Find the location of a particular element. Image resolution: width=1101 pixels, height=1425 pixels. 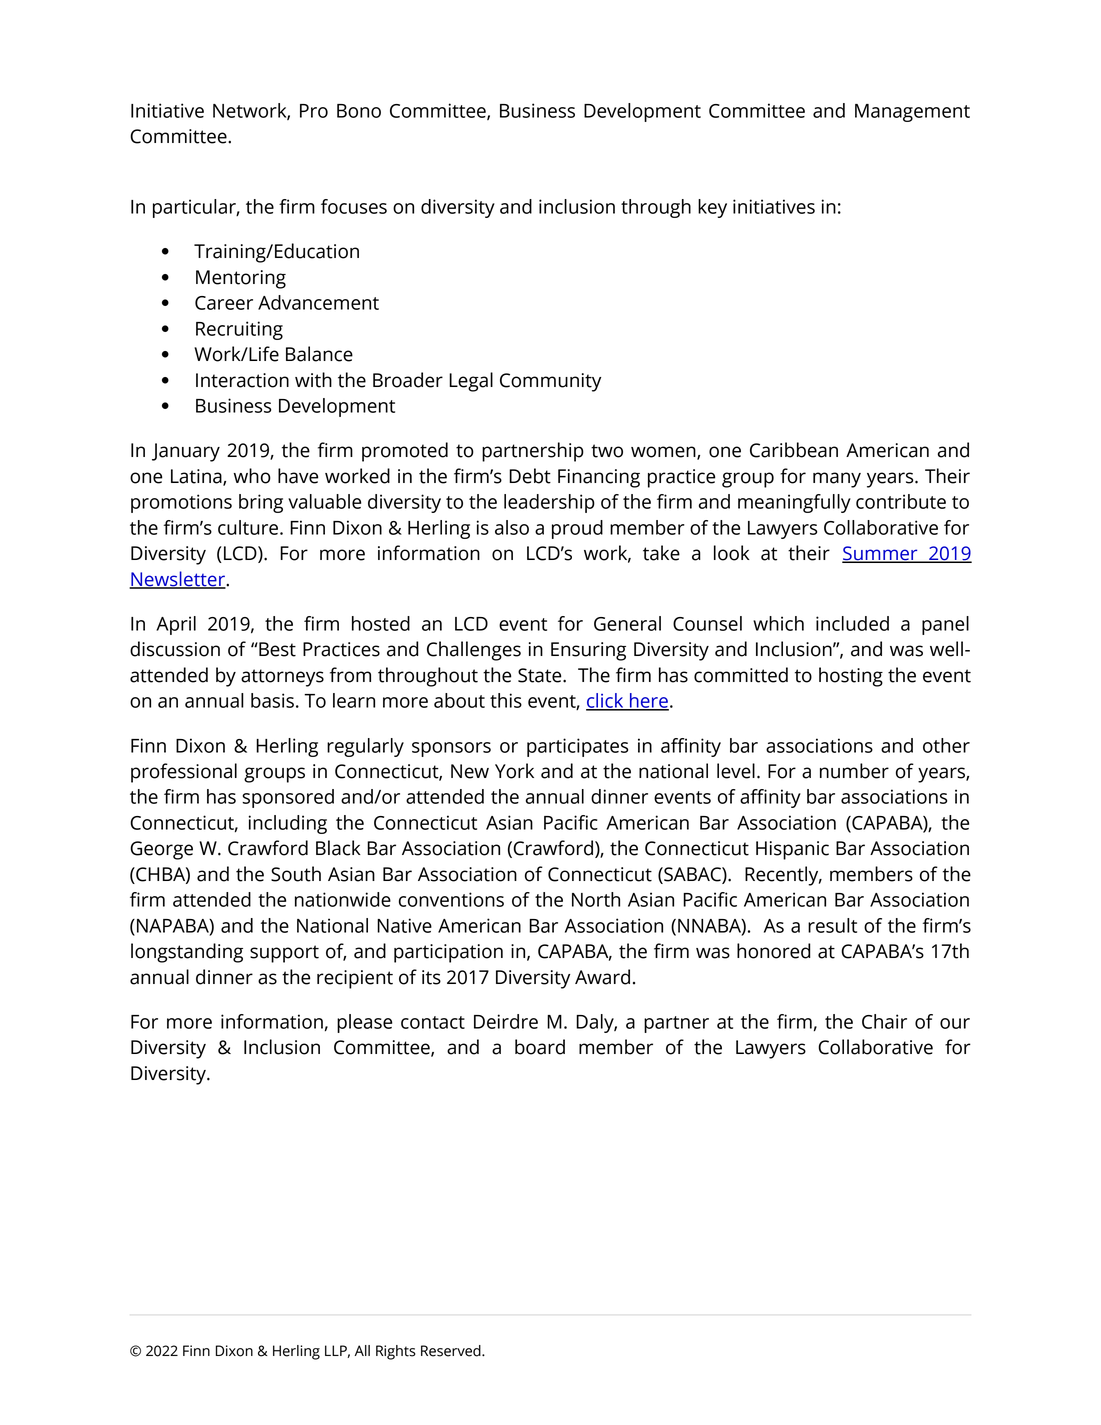

Reserved is located at coordinates (452, 1351).
